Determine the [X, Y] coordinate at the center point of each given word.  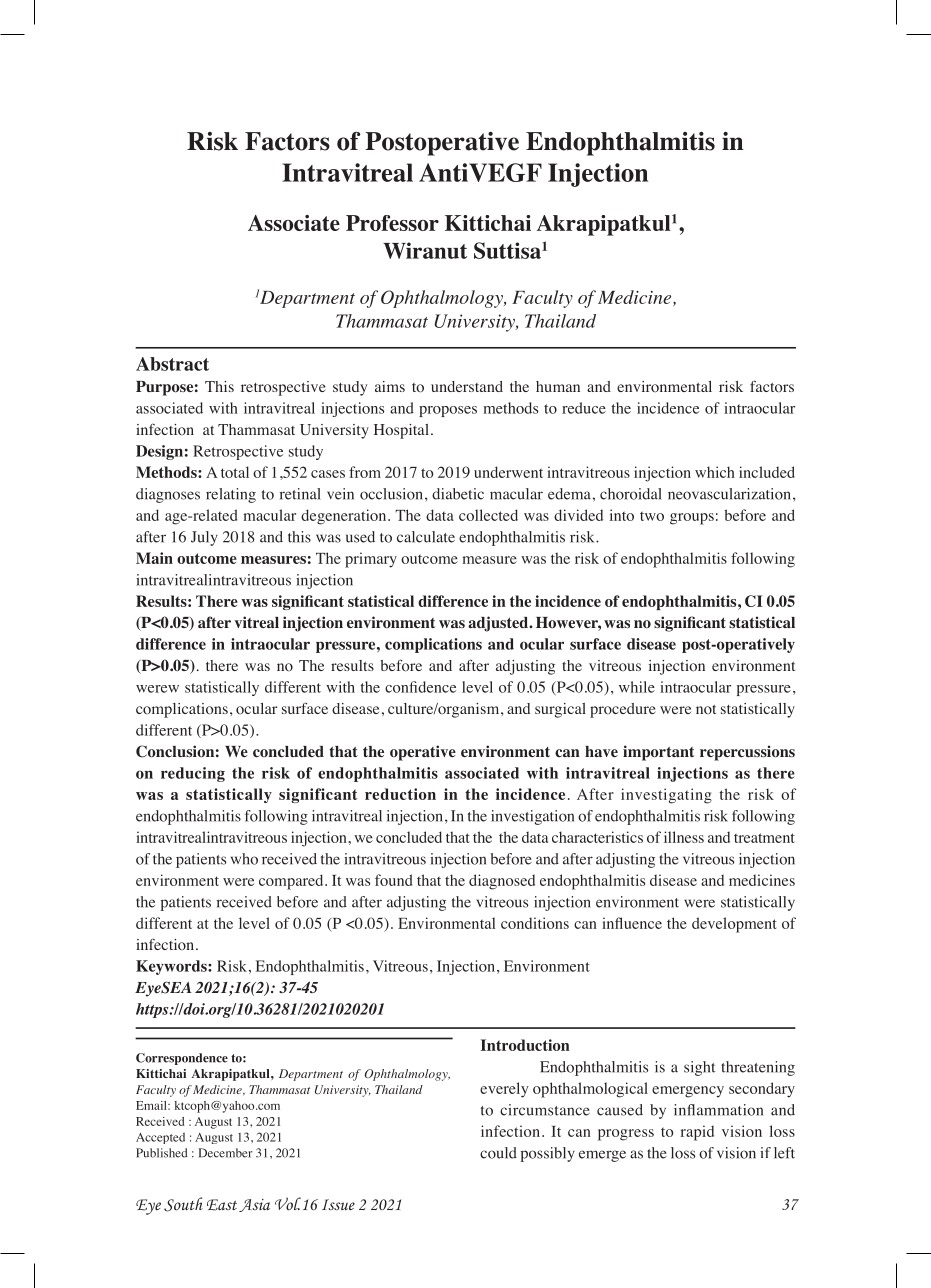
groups [692, 519]
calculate [426, 537]
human [558, 386]
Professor [392, 223]
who [244, 859]
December [225, 1153]
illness [684, 837]
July [204, 538]
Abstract [172, 364]
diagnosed [502, 882]
